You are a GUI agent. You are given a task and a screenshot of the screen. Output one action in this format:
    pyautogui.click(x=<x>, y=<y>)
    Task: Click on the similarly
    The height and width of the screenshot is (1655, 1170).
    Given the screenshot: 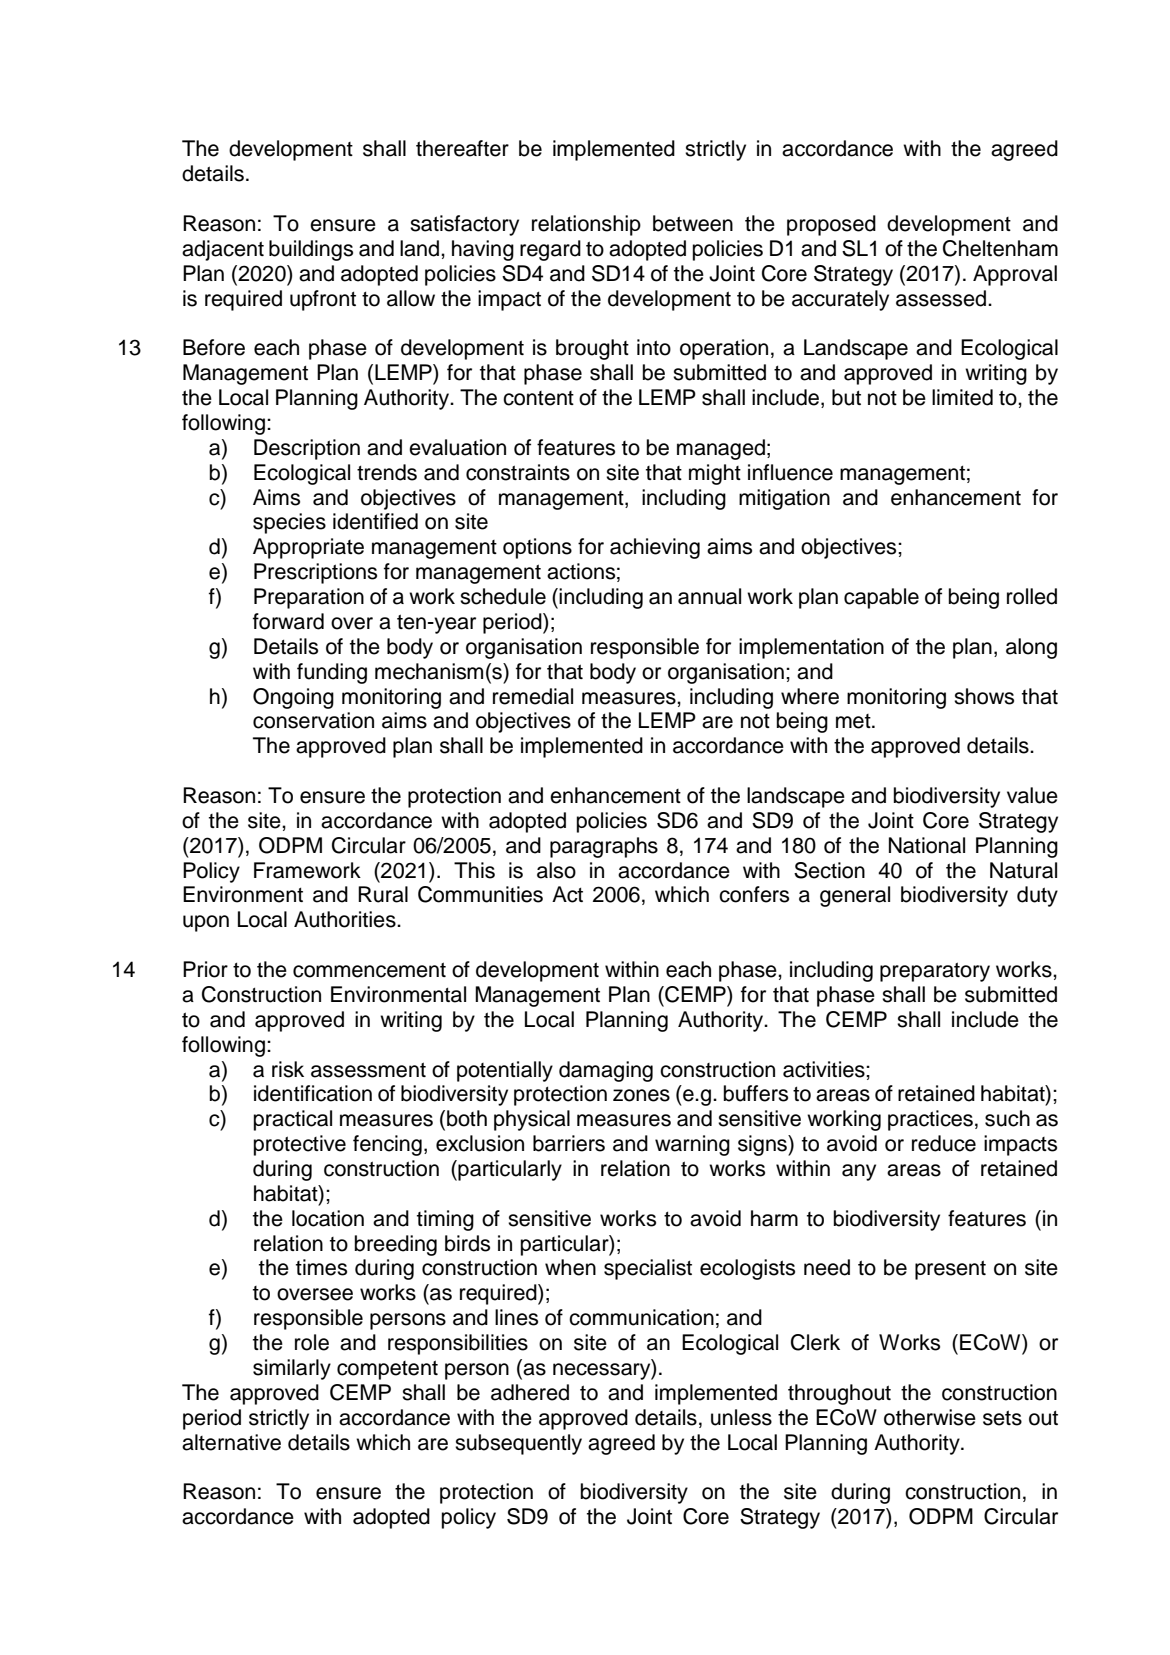 What is the action you would take?
    pyautogui.click(x=292, y=1369)
